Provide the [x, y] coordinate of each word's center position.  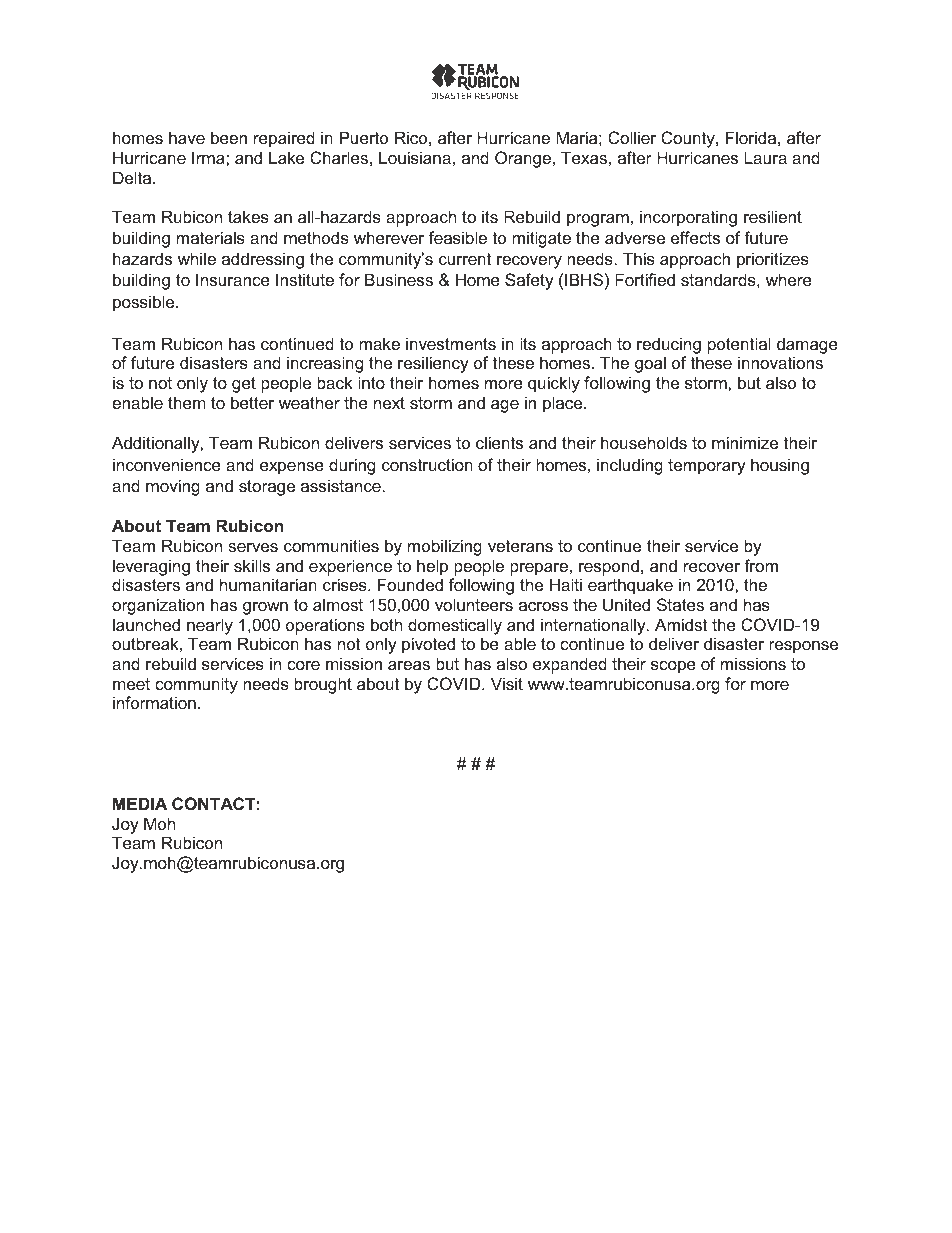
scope [673, 667]
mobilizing [445, 547]
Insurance [233, 279]
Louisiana [415, 157]
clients [499, 442]
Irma [209, 157]
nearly [210, 626]
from [761, 565]
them [187, 402]
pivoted [428, 645]
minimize [745, 442]
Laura [765, 157]
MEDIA [140, 803]
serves [253, 547]
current [465, 259]
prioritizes [773, 260]
